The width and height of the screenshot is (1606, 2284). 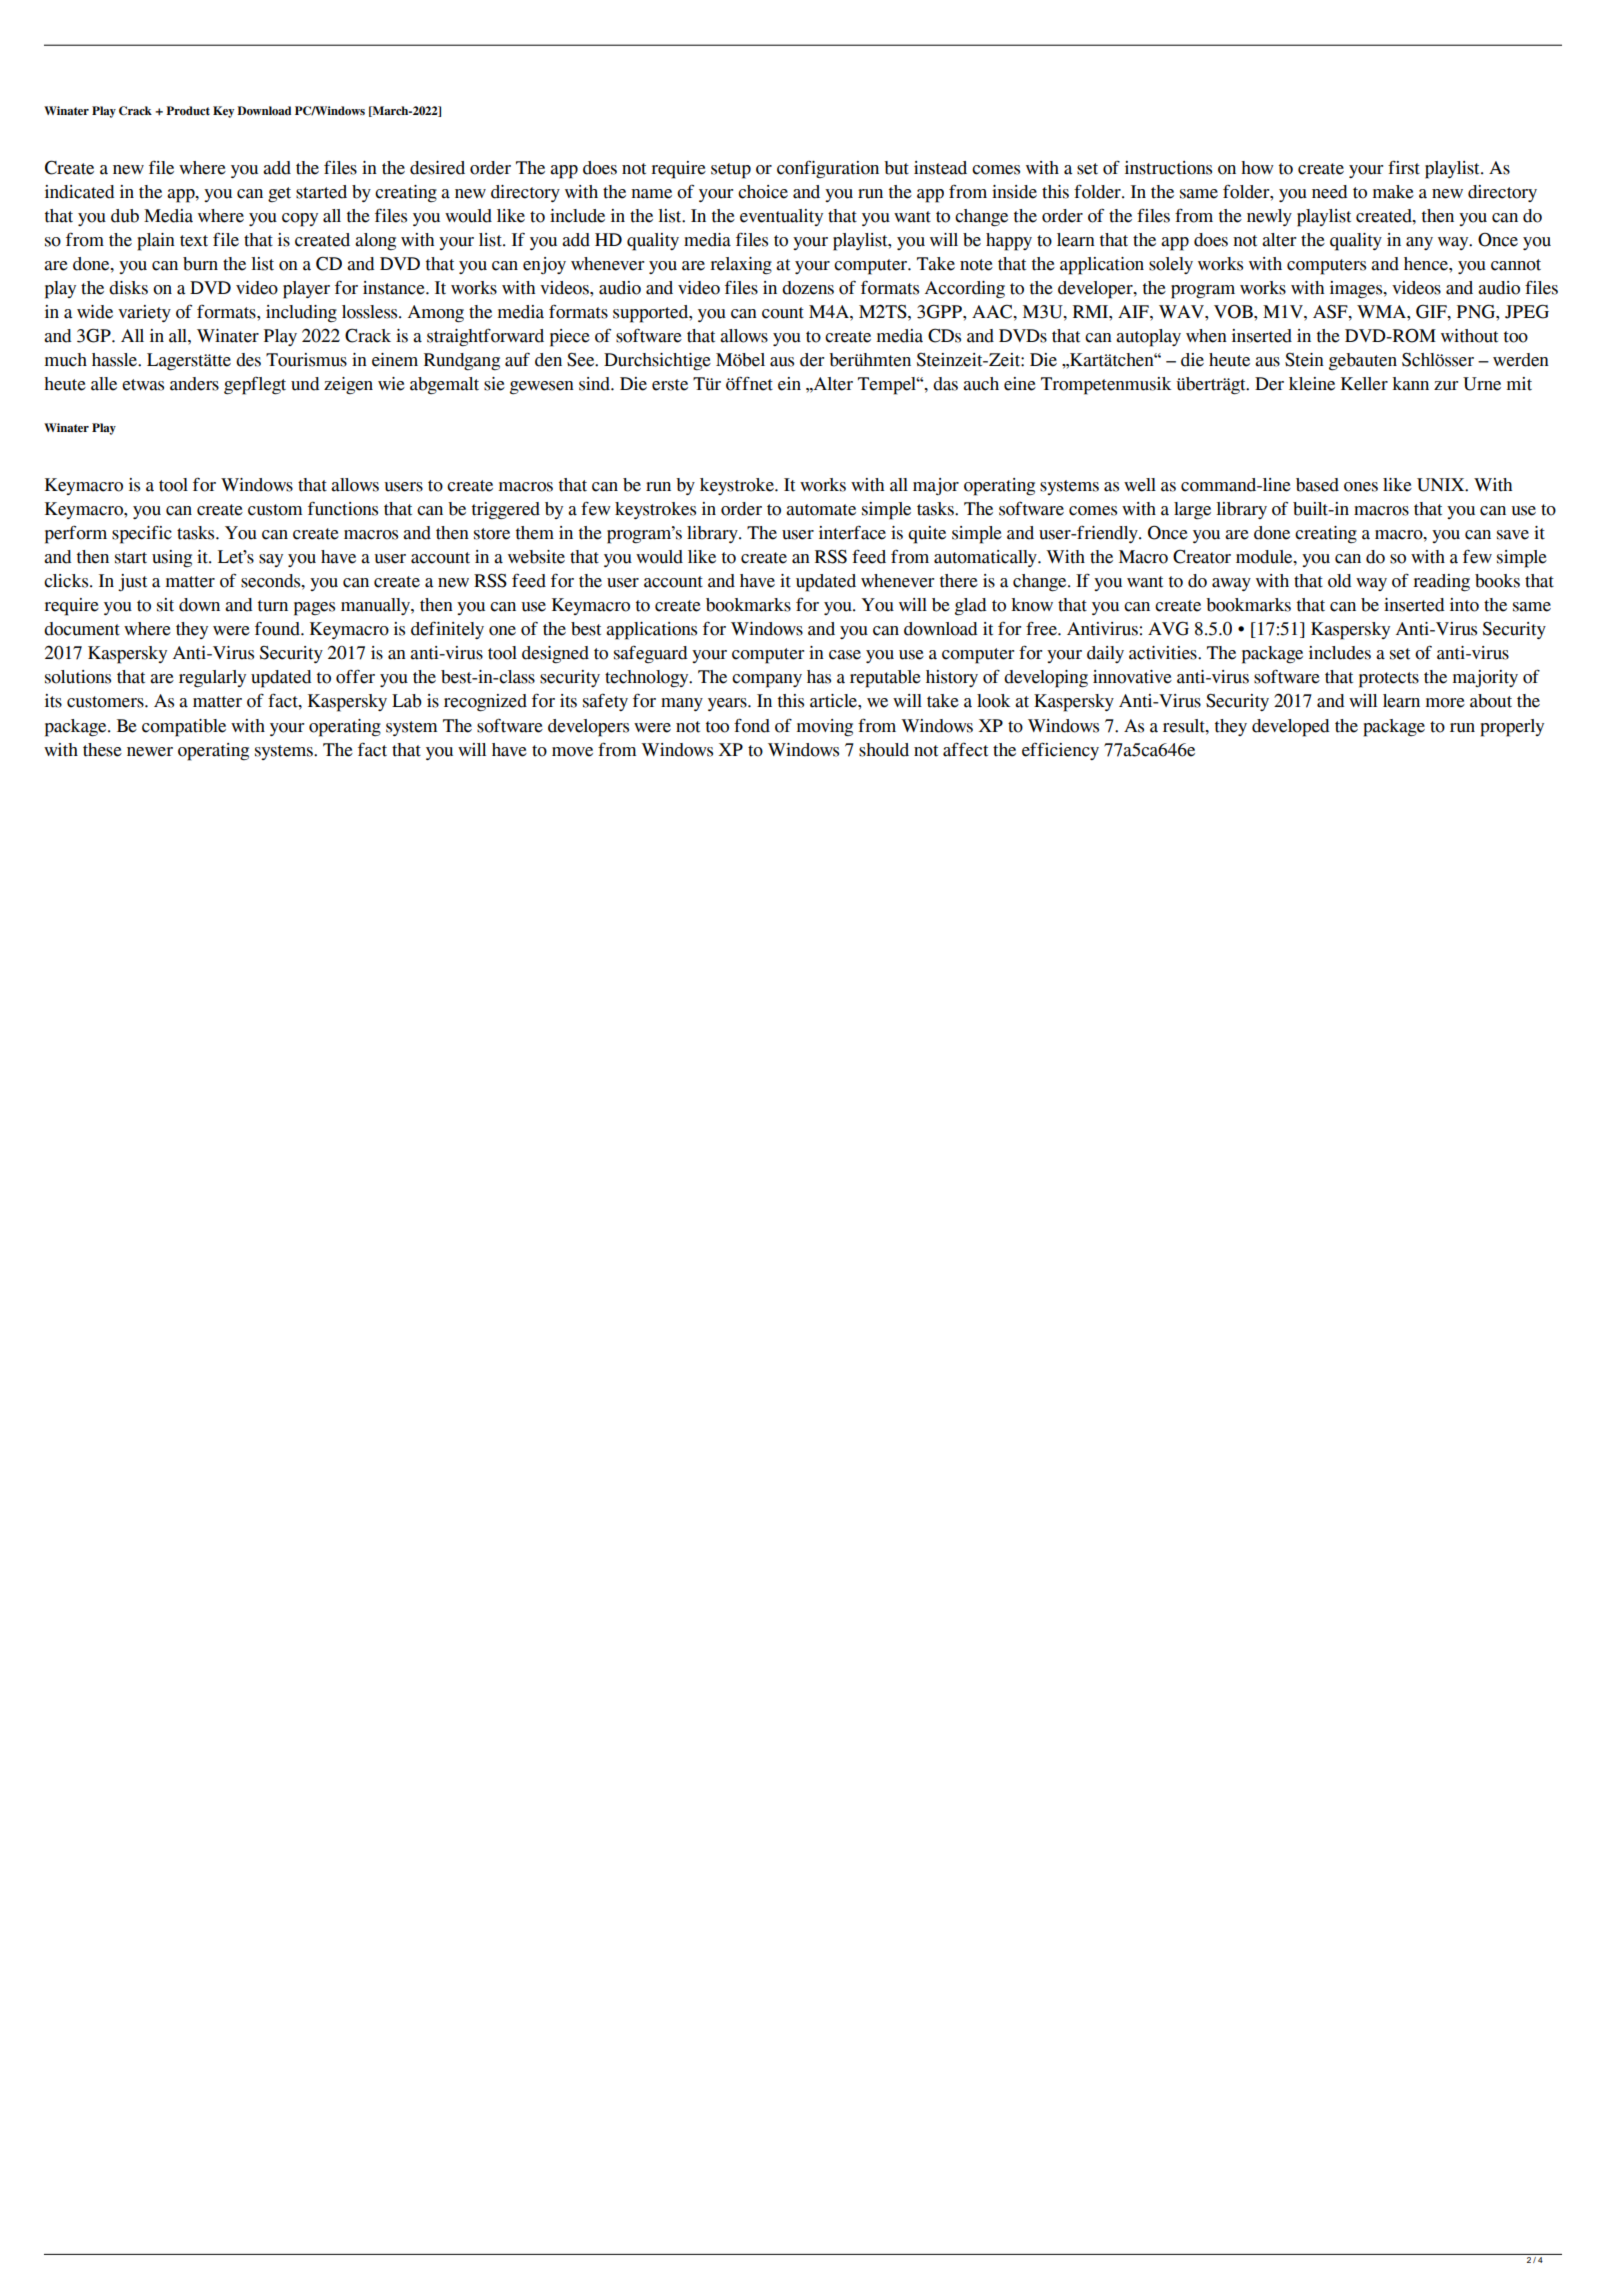 What do you see at coordinates (1404, 167) in the screenshot?
I see `first` at bounding box center [1404, 167].
